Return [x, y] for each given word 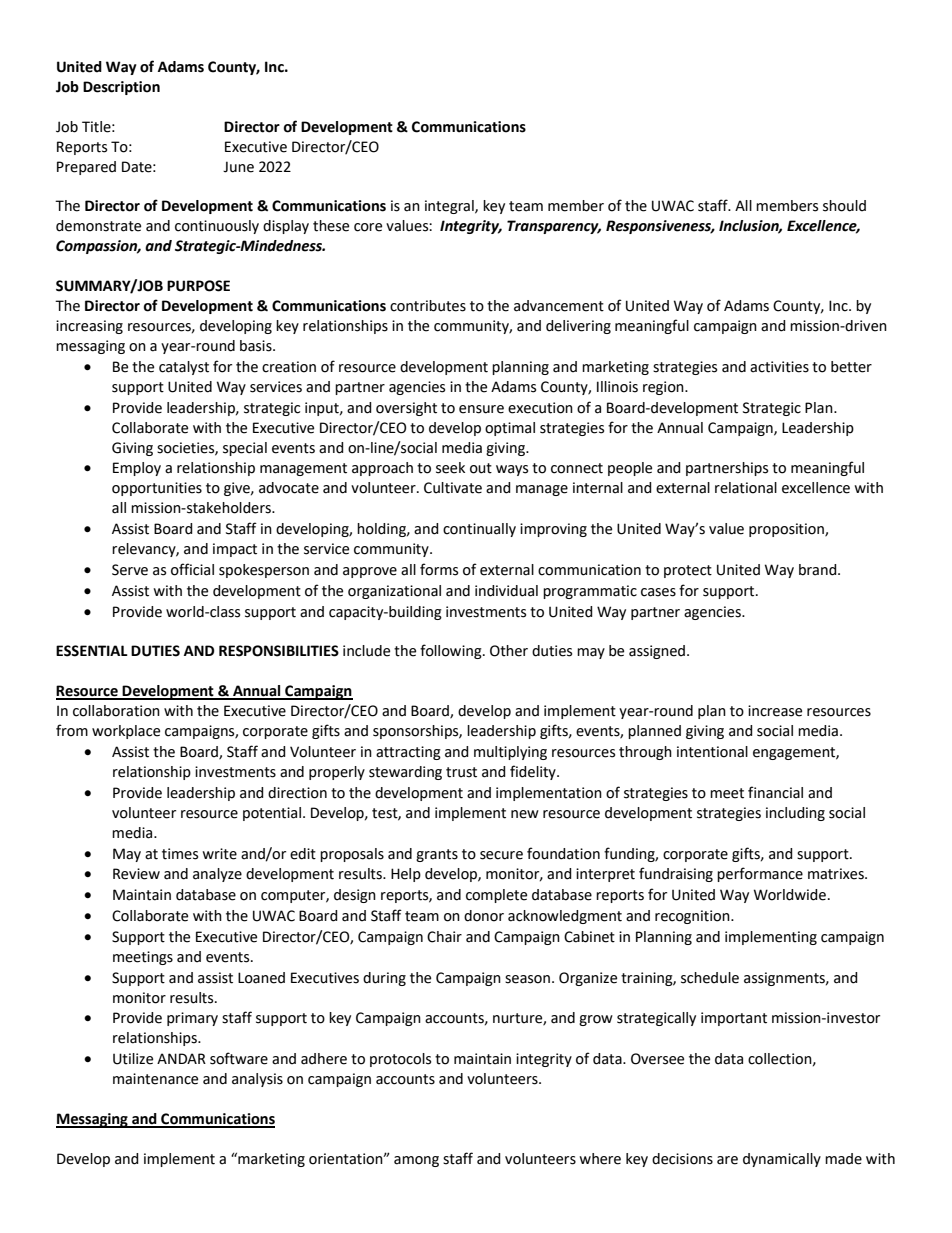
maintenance [155, 1079]
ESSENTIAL [92, 651]
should [844, 206]
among [416, 1161]
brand [819, 570]
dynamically [782, 1160]
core [368, 227]
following [452, 651]
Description [121, 88]
